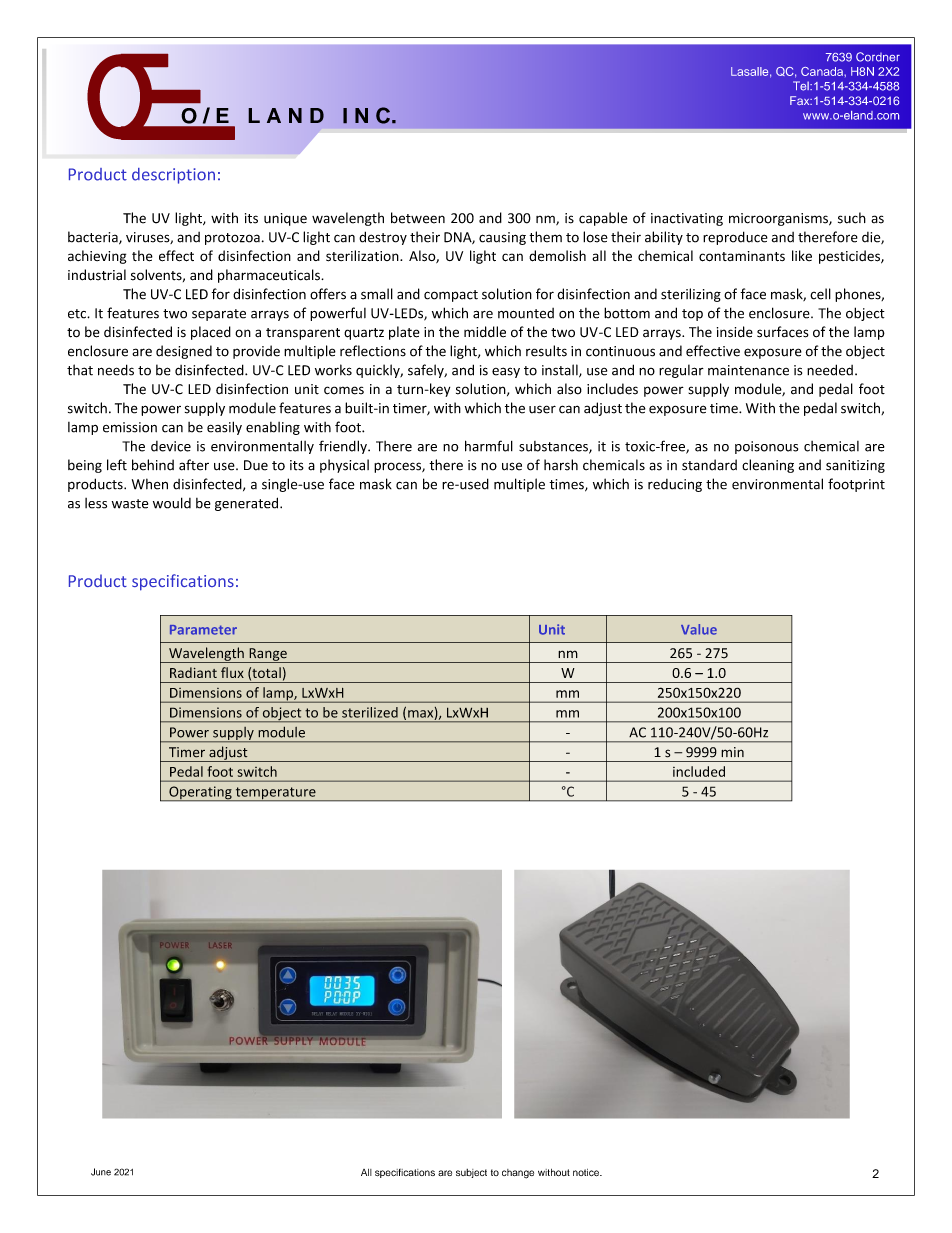 This screenshot has height=1233, width=952. What do you see at coordinates (735, 238) in the screenshot?
I see `reproduce` at bounding box center [735, 238].
